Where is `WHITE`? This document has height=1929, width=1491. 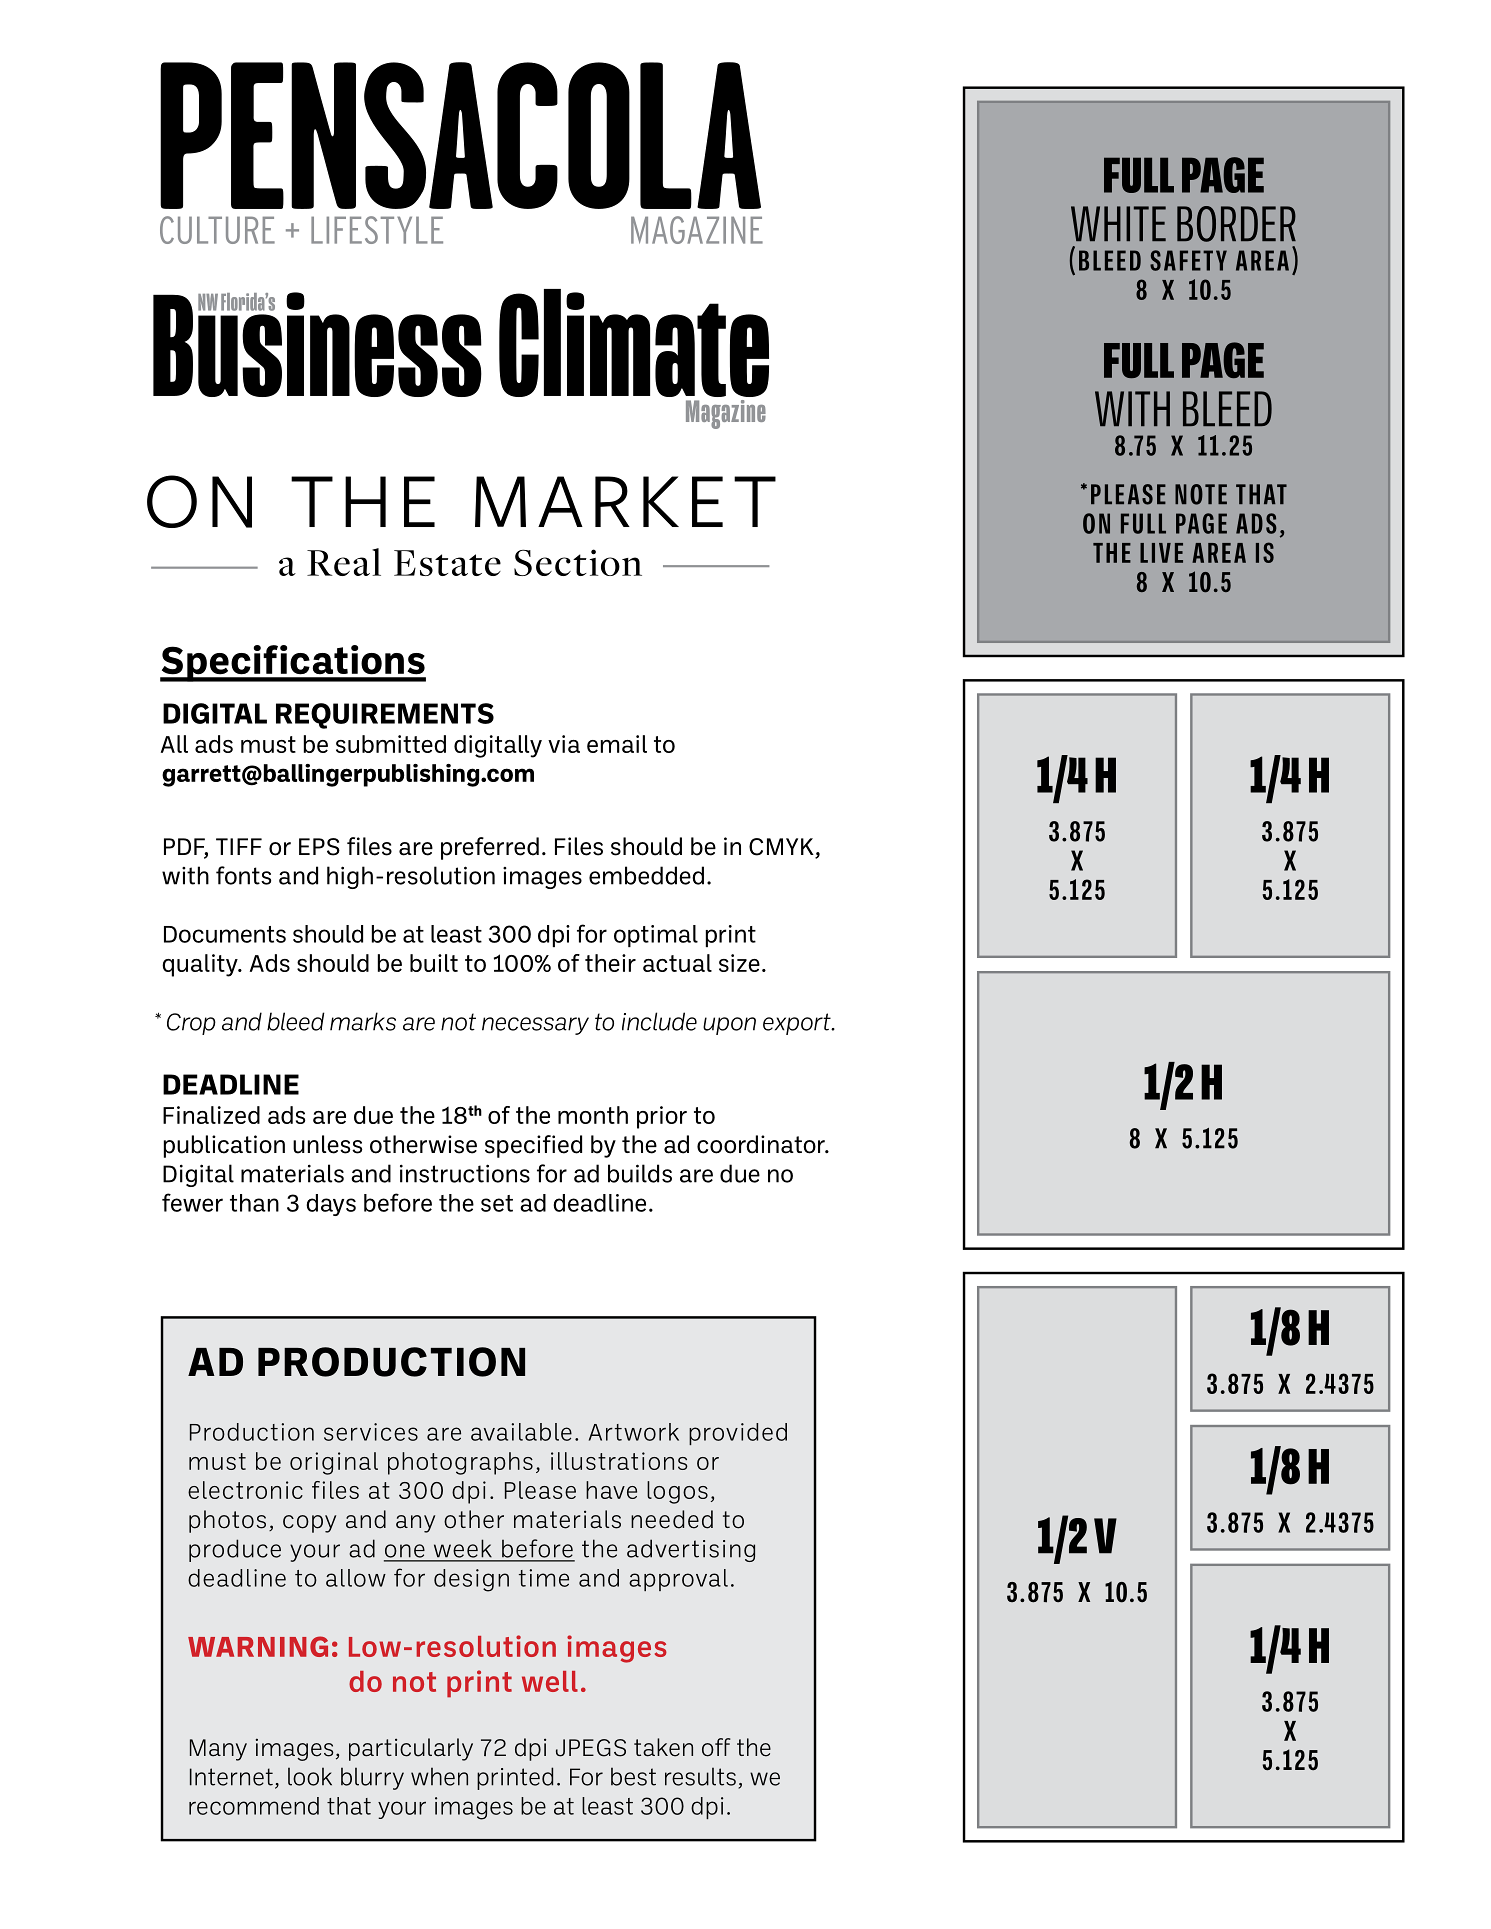
WHITE is located at coordinates (1118, 223).
